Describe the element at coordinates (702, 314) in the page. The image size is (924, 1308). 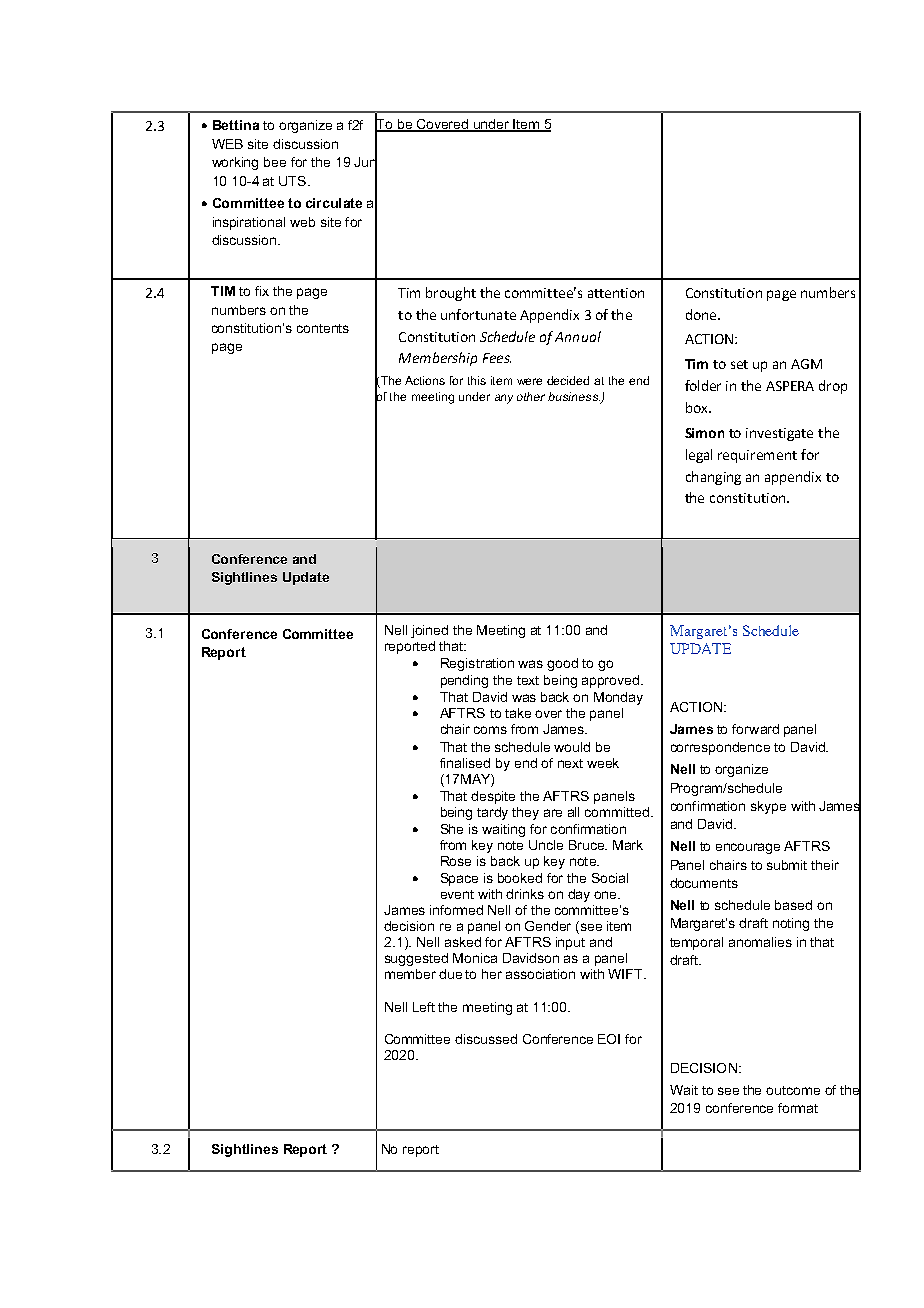
I see `done` at that location.
